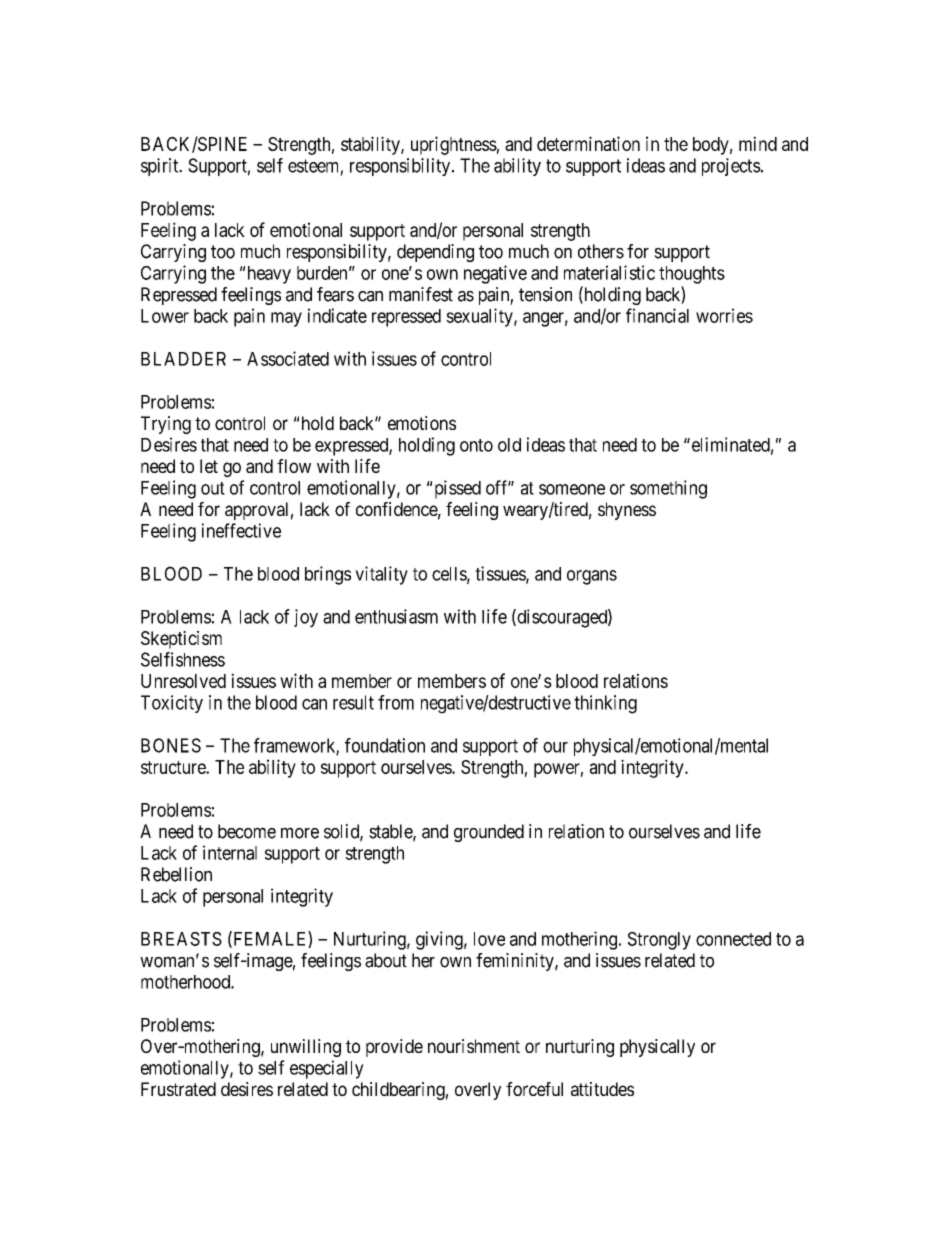  What do you see at coordinates (161, 167) in the screenshot?
I see `spirit` at bounding box center [161, 167].
